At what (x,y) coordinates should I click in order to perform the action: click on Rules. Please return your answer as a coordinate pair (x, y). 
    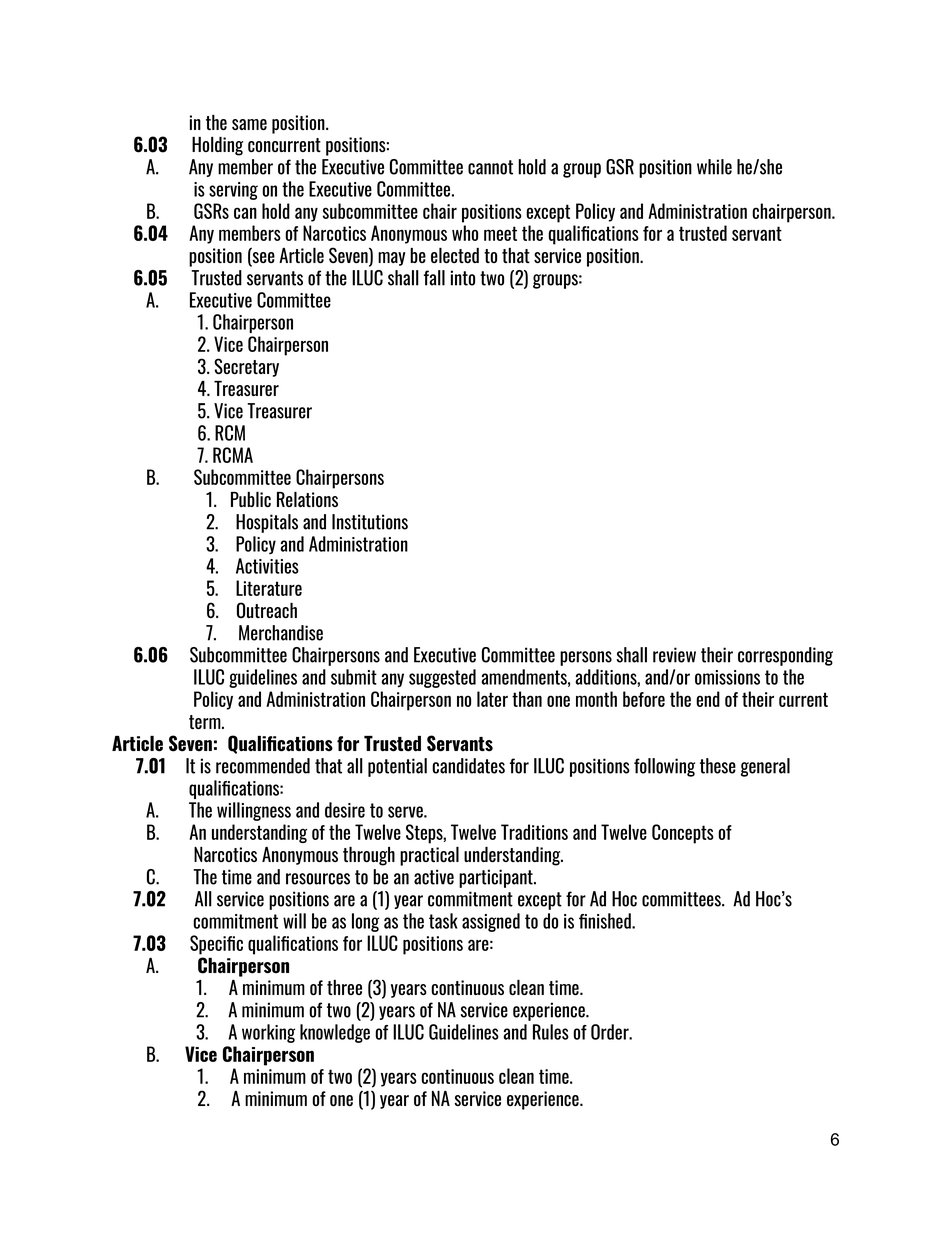
    Looking at the image, I should click on (551, 1032).
